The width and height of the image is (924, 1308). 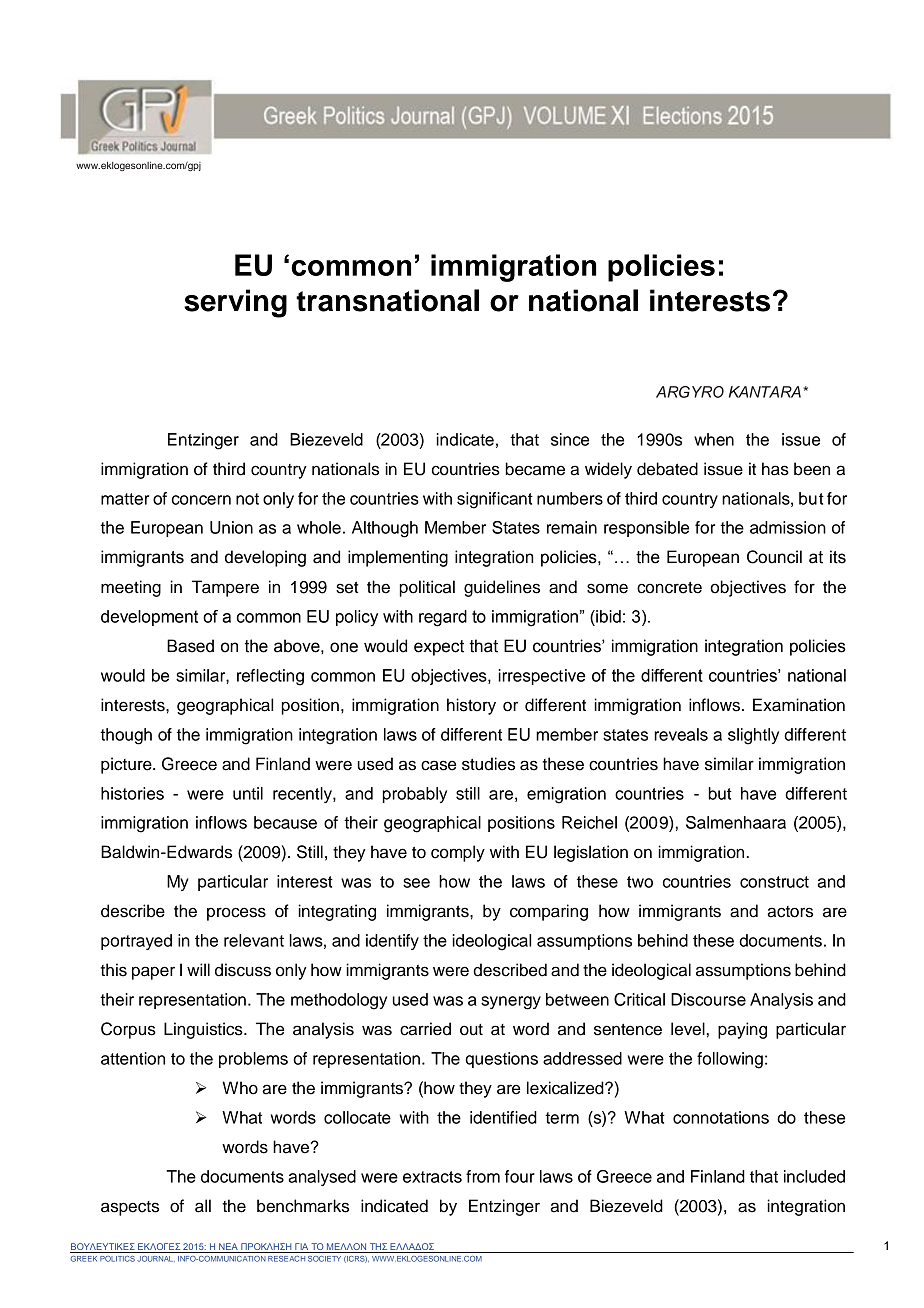 I want to click on concrete, so click(x=669, y=588).
